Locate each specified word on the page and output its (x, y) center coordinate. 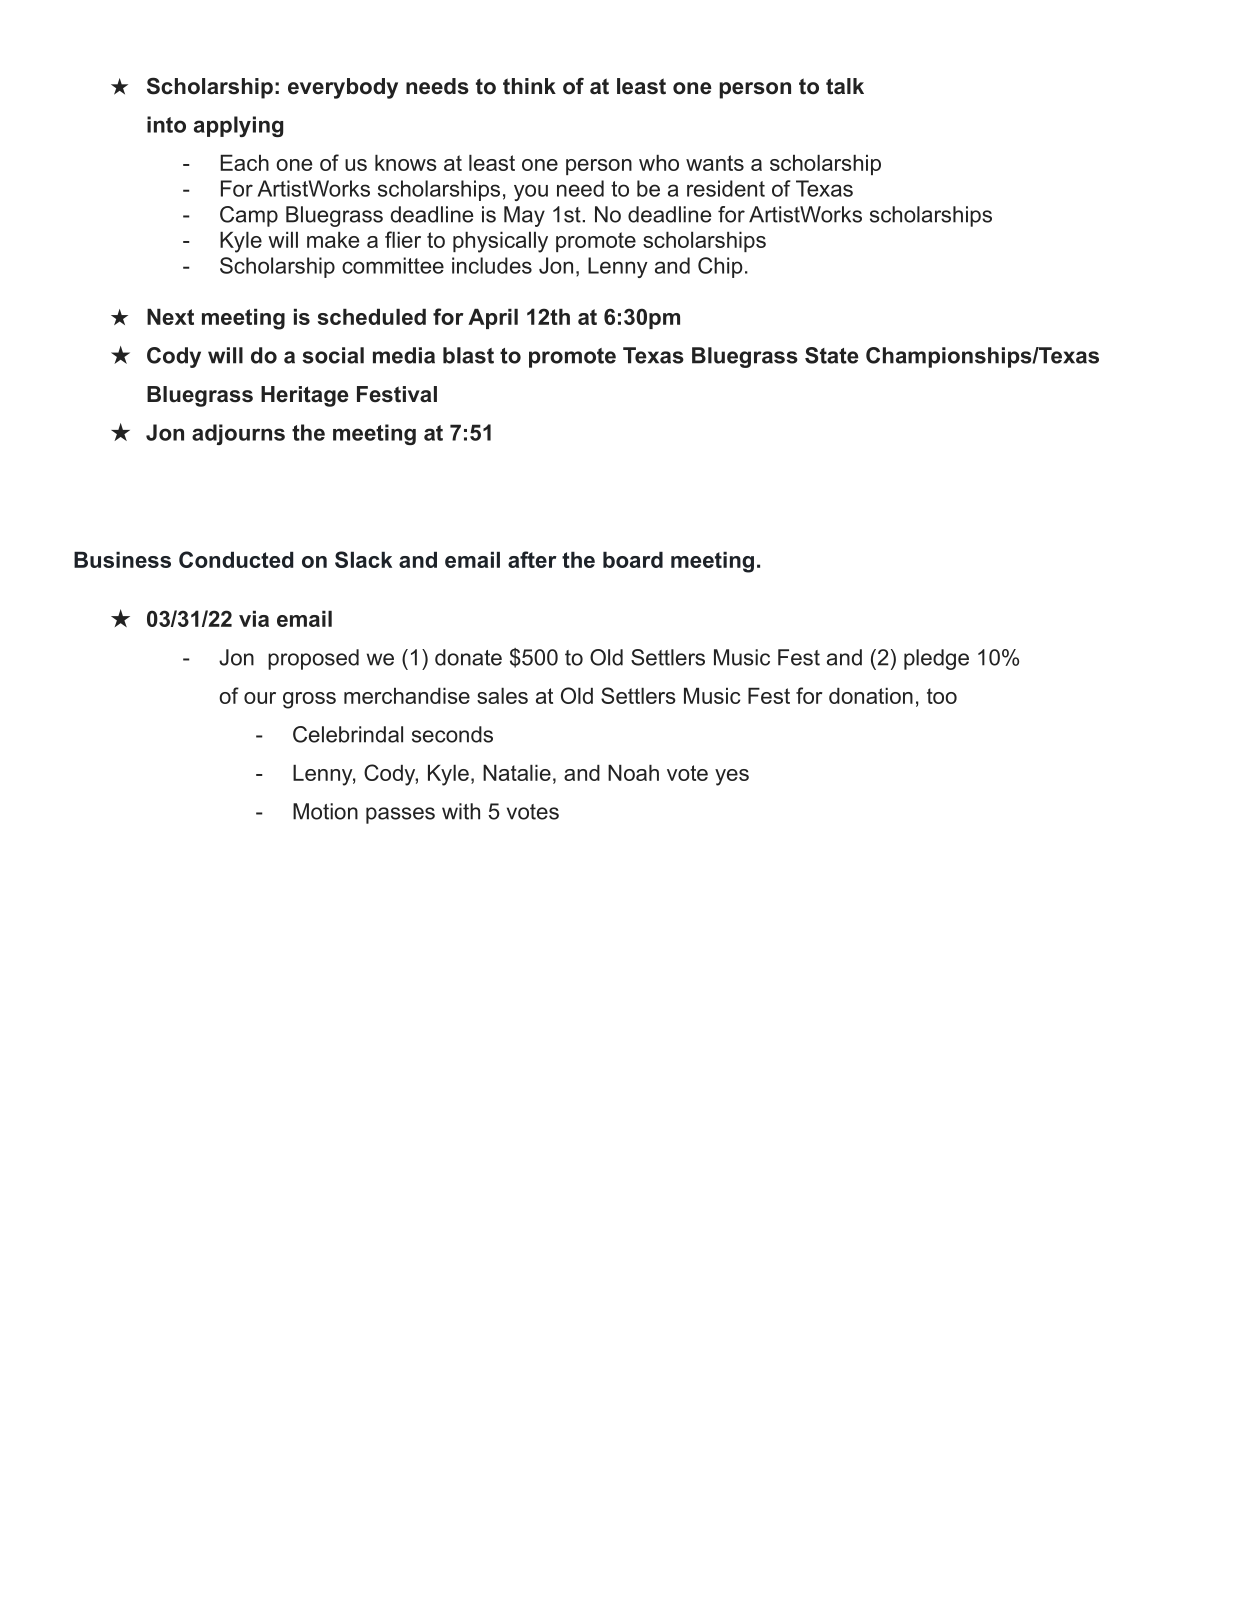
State (832, 355)
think (529, 86)
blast (468, 355)
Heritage (305, 396)
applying (238, 126)
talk (845, 86)
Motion (325, 811)
